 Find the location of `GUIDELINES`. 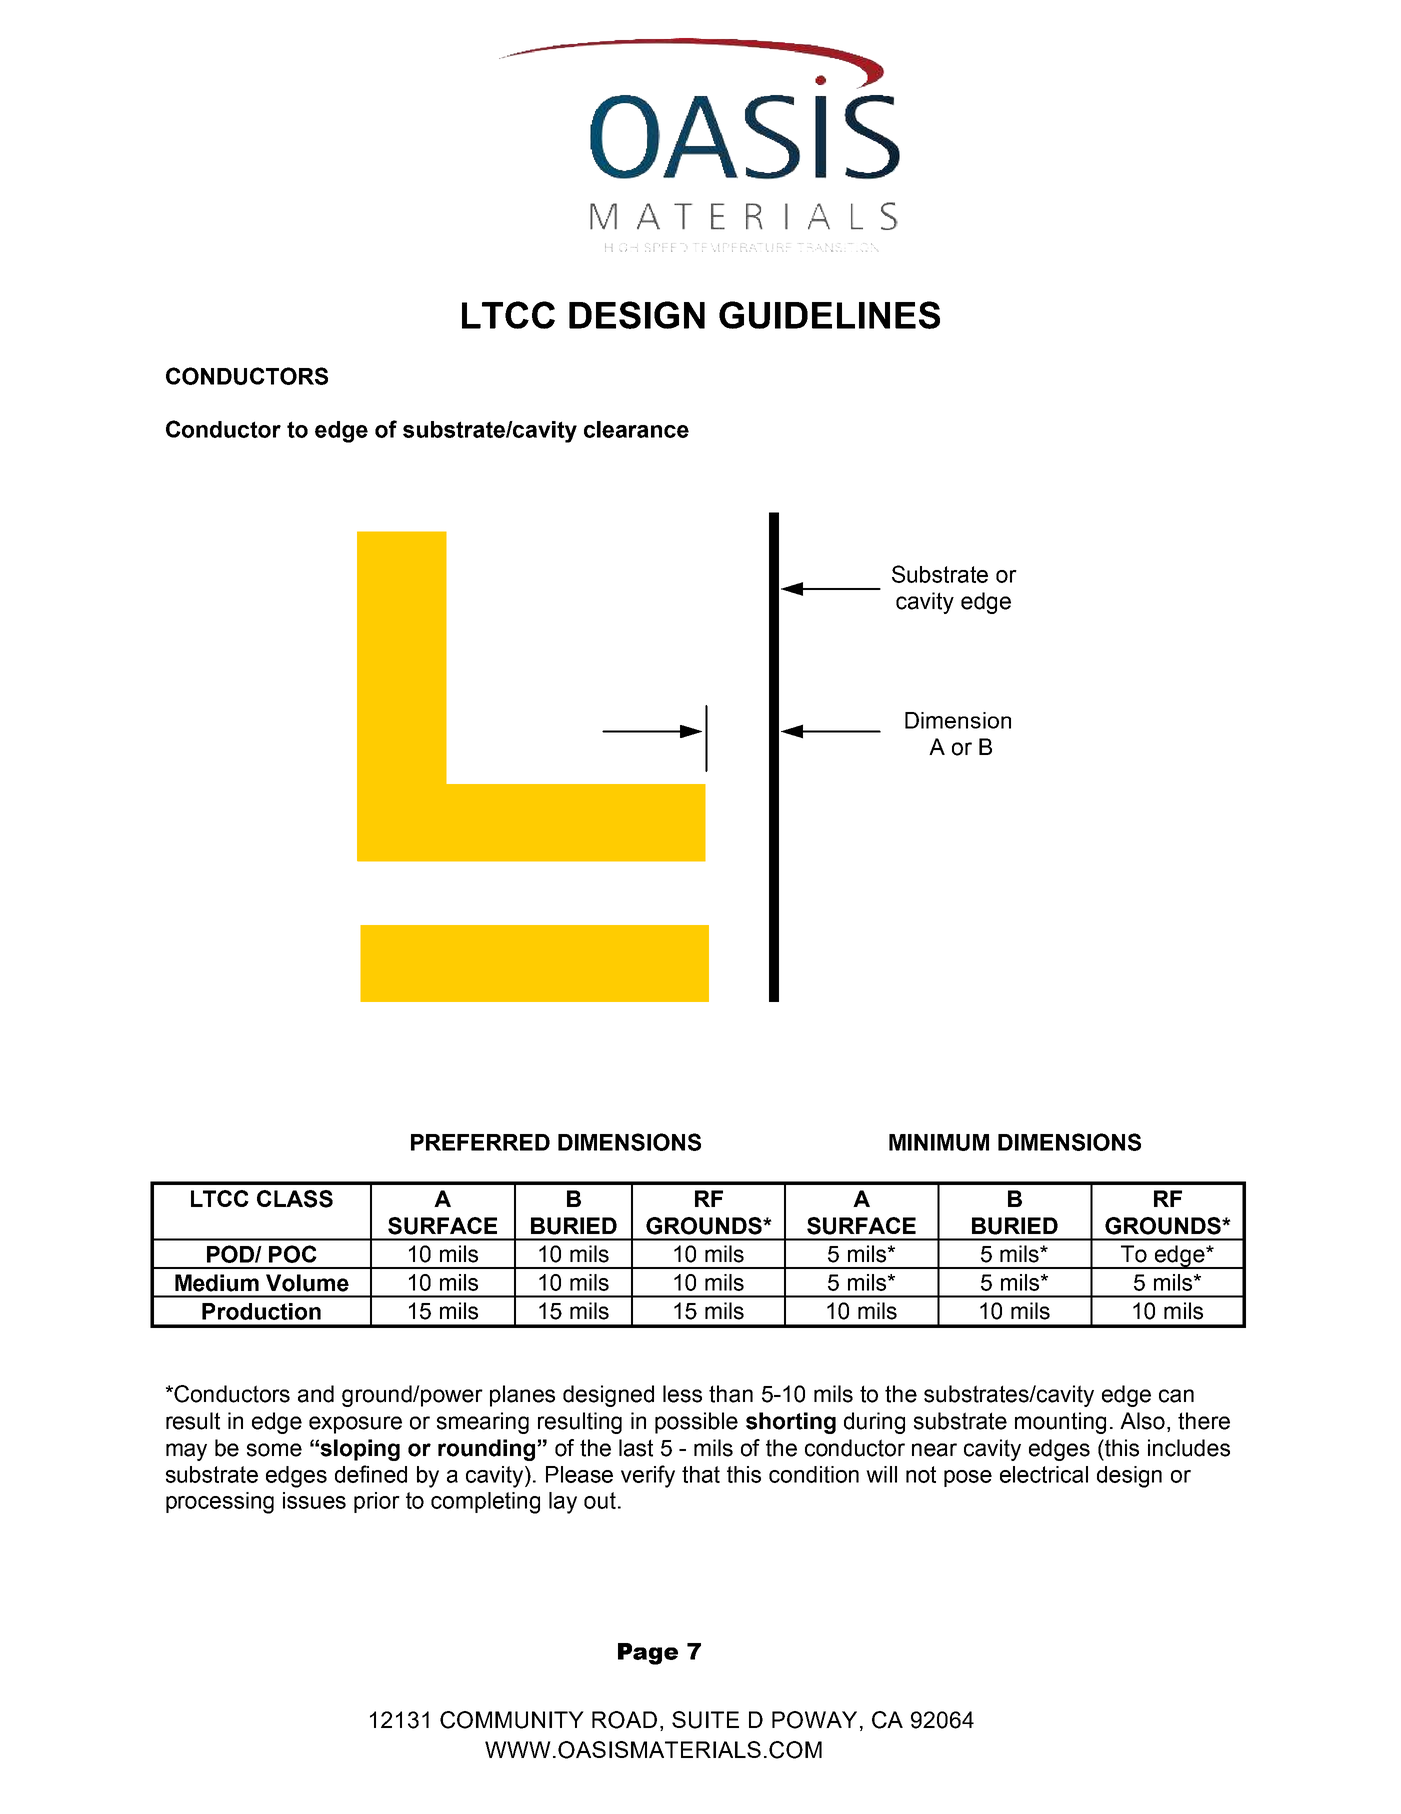

GUIDELINES is located at coordinates (829, 315).
